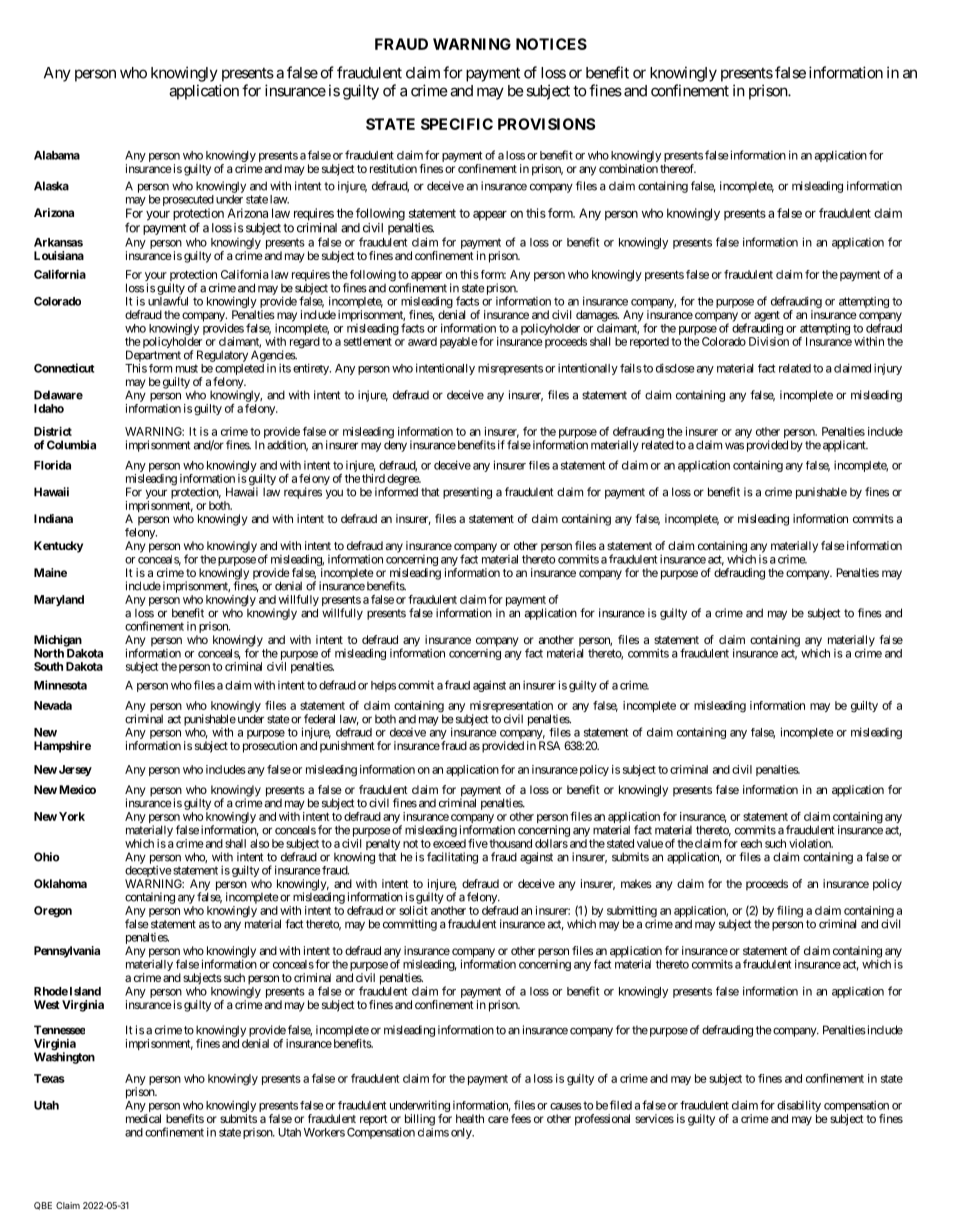 The image size is (954, 1232). I want to click on SPECIFIC, so click(457, 124).
